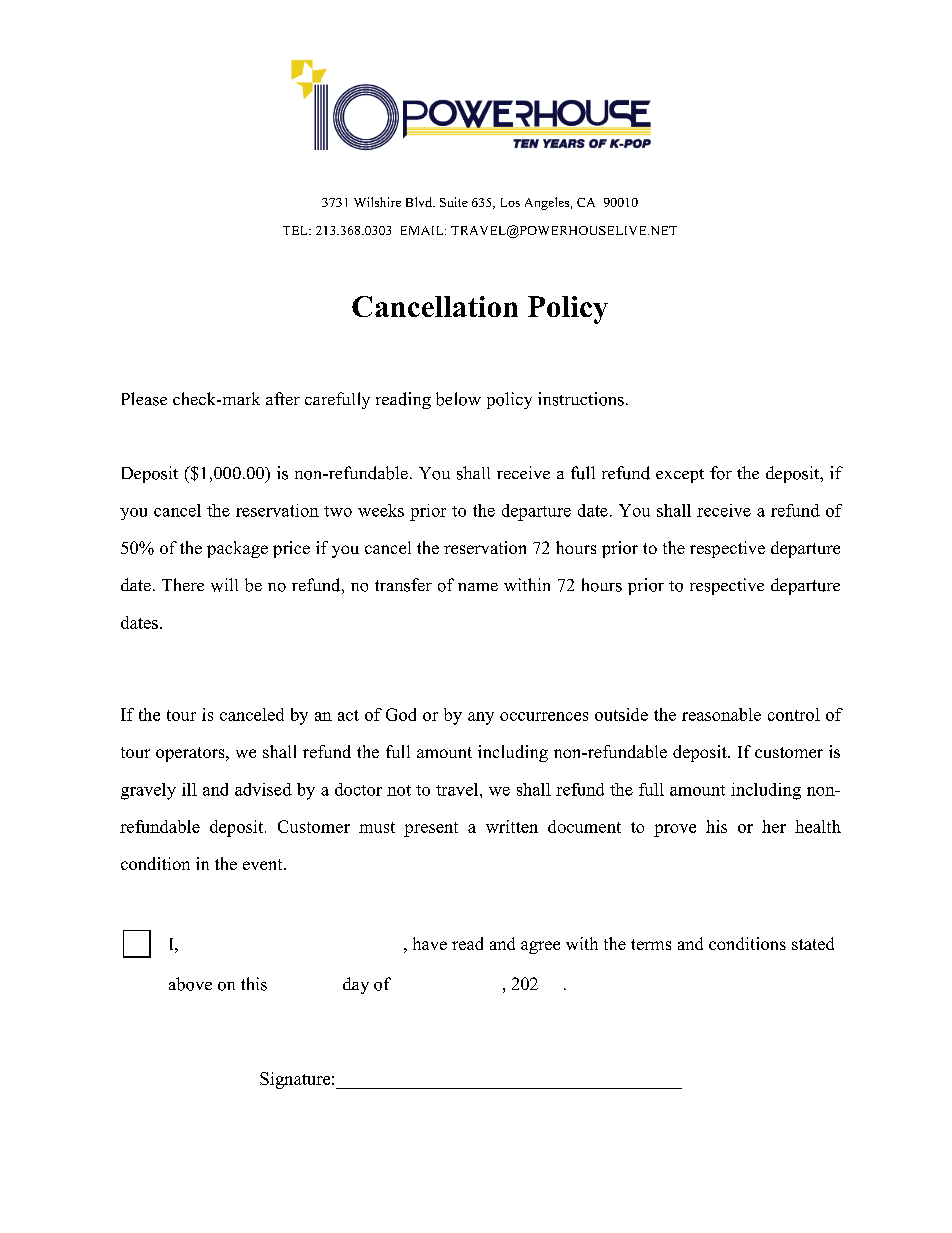  Describe the element at coordinates (454, 202) in the screenshot. I see `Suite` at that location.
